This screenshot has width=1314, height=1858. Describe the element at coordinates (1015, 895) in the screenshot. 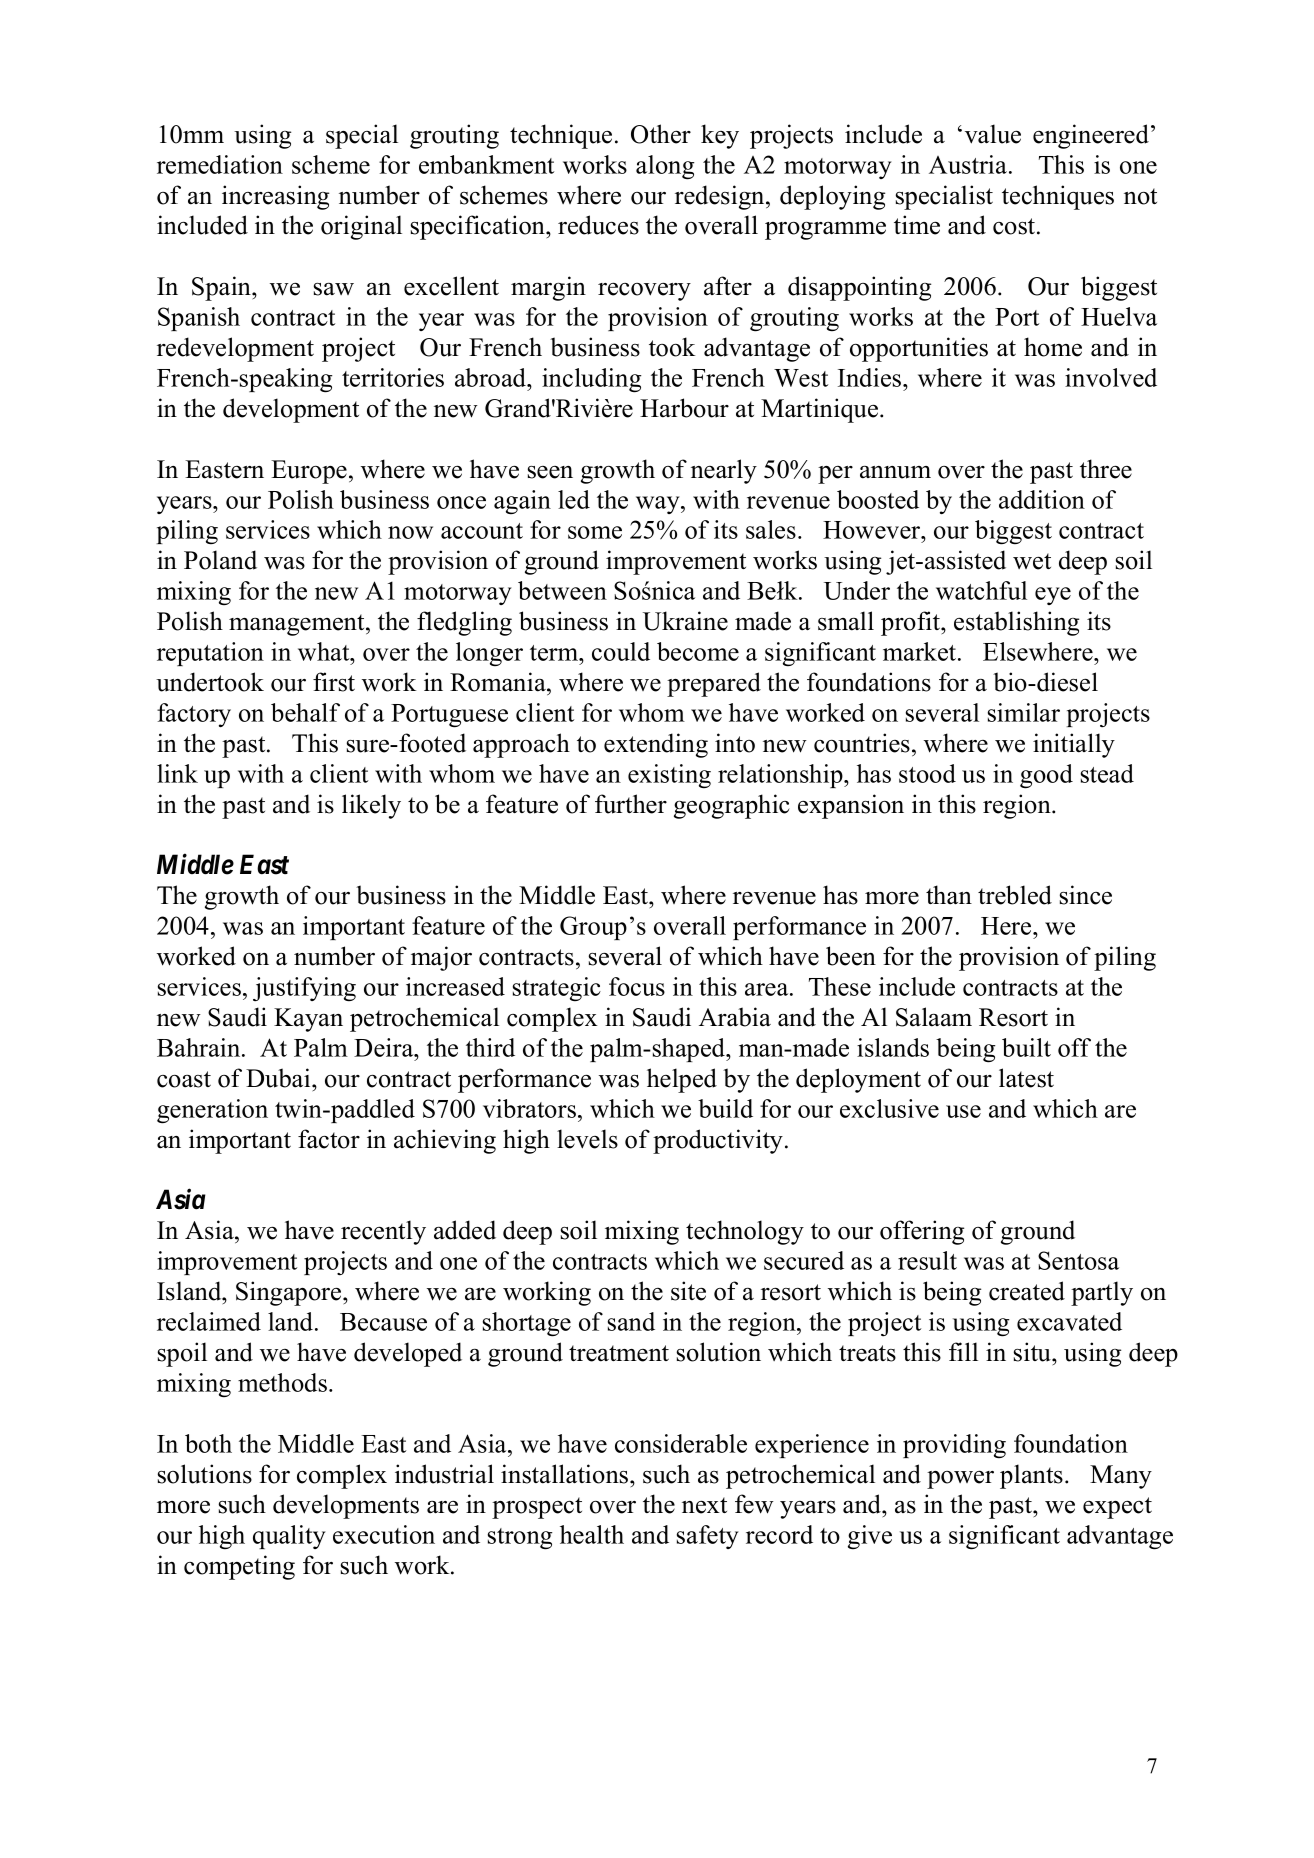

I see `trebled` at that location.
